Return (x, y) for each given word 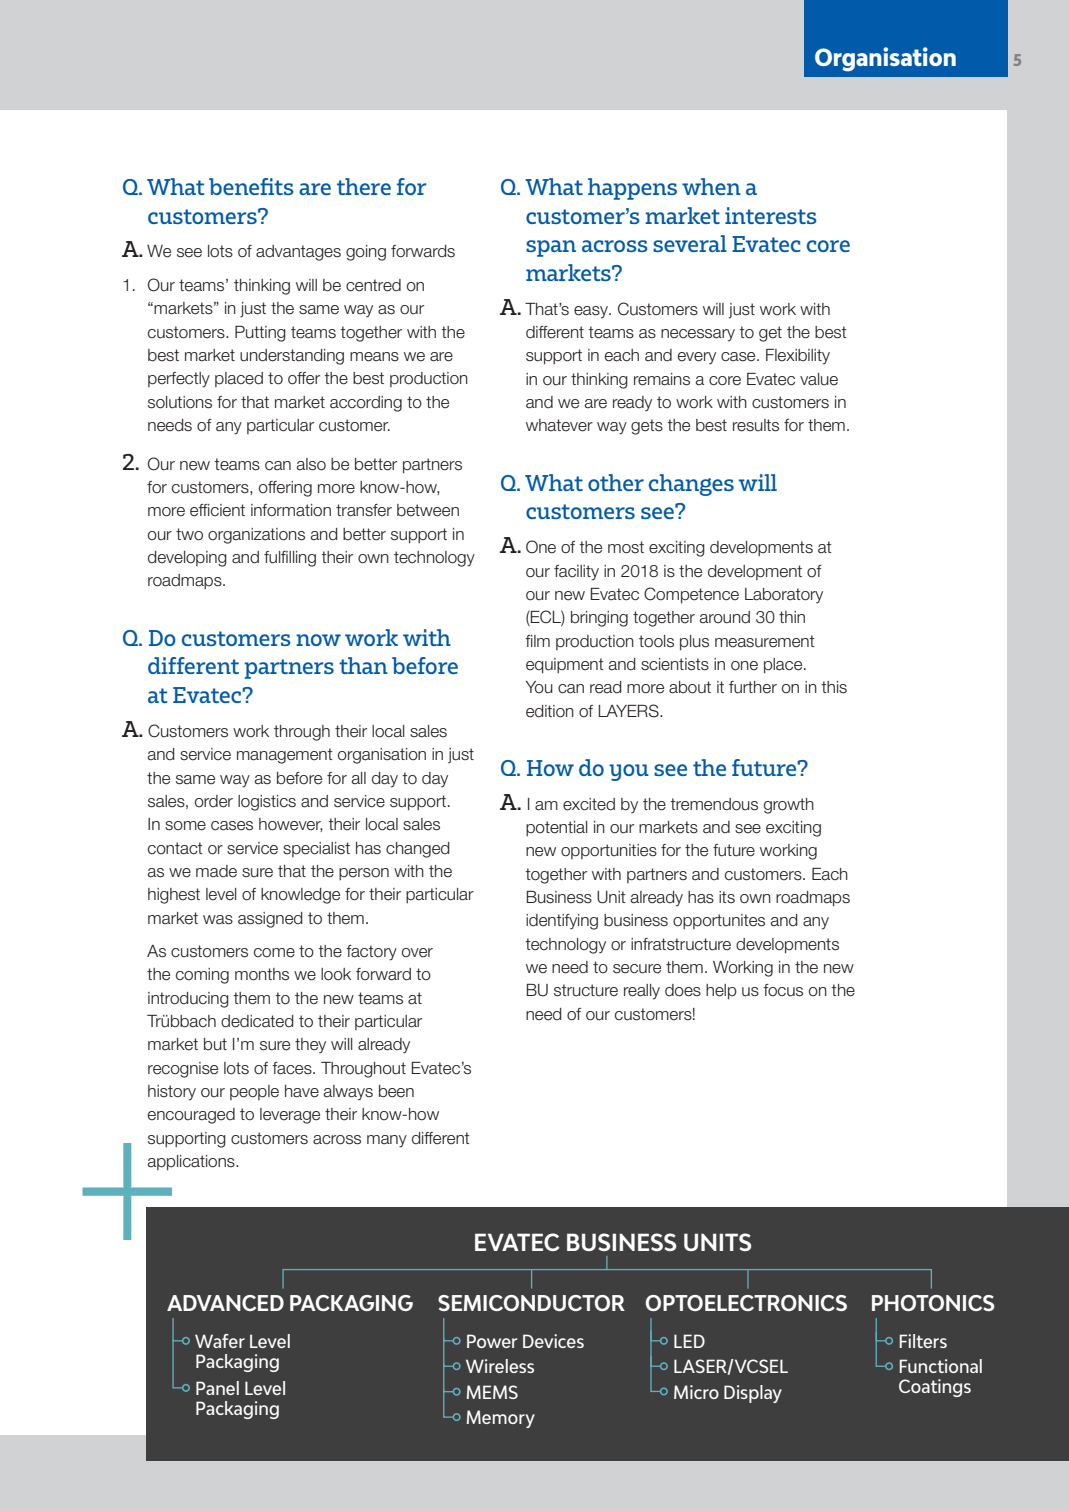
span (551, 248)
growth (789, 806)
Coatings (935, 1388)
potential (557, 828)
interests (771, 215)
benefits (251, 186)
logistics (267, 803)
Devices (553, 1341)
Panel (217, 1388)
